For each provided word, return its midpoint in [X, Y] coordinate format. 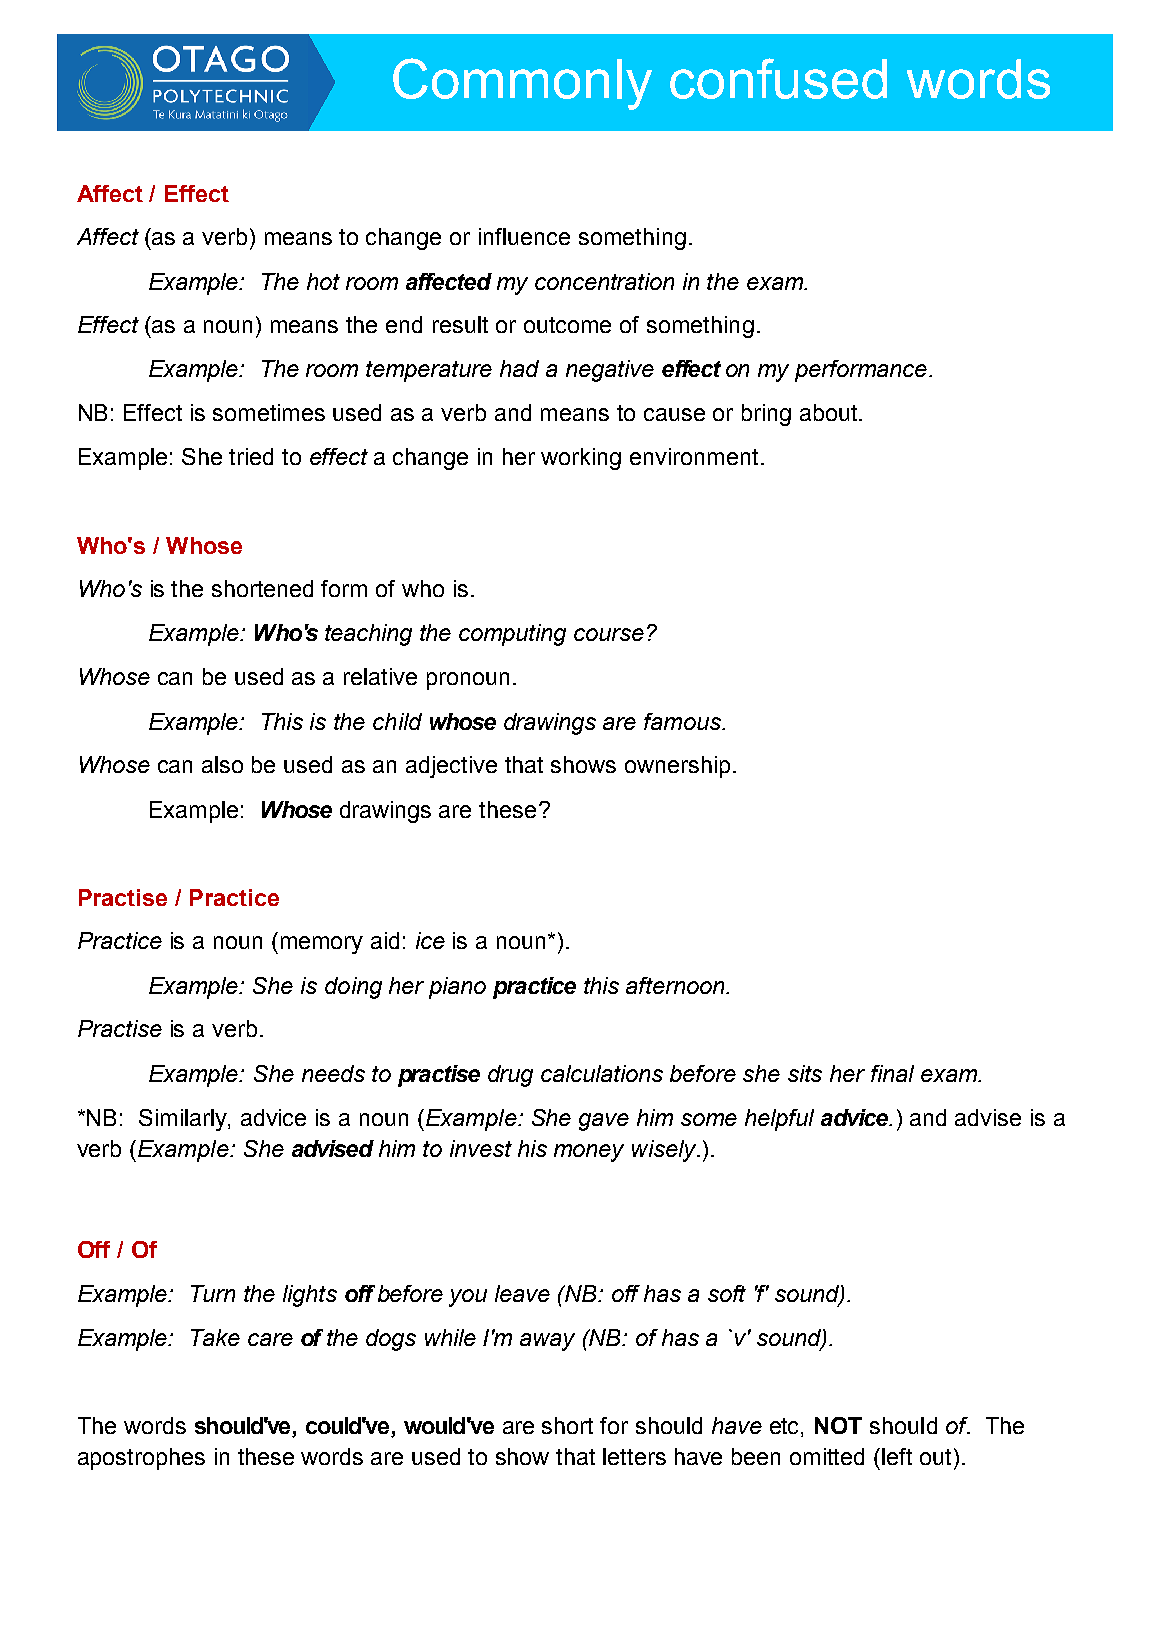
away [547, 1342]
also [222, 764]
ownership [677, 767]
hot [323, 281]
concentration [604, 281]
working [581, 459]
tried [251, 456]
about [830, 412]
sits [805, 1073]
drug [510, 1076]
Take [215, 1337]
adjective [451, 767]
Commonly [522, 84]
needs [333, 1073]
